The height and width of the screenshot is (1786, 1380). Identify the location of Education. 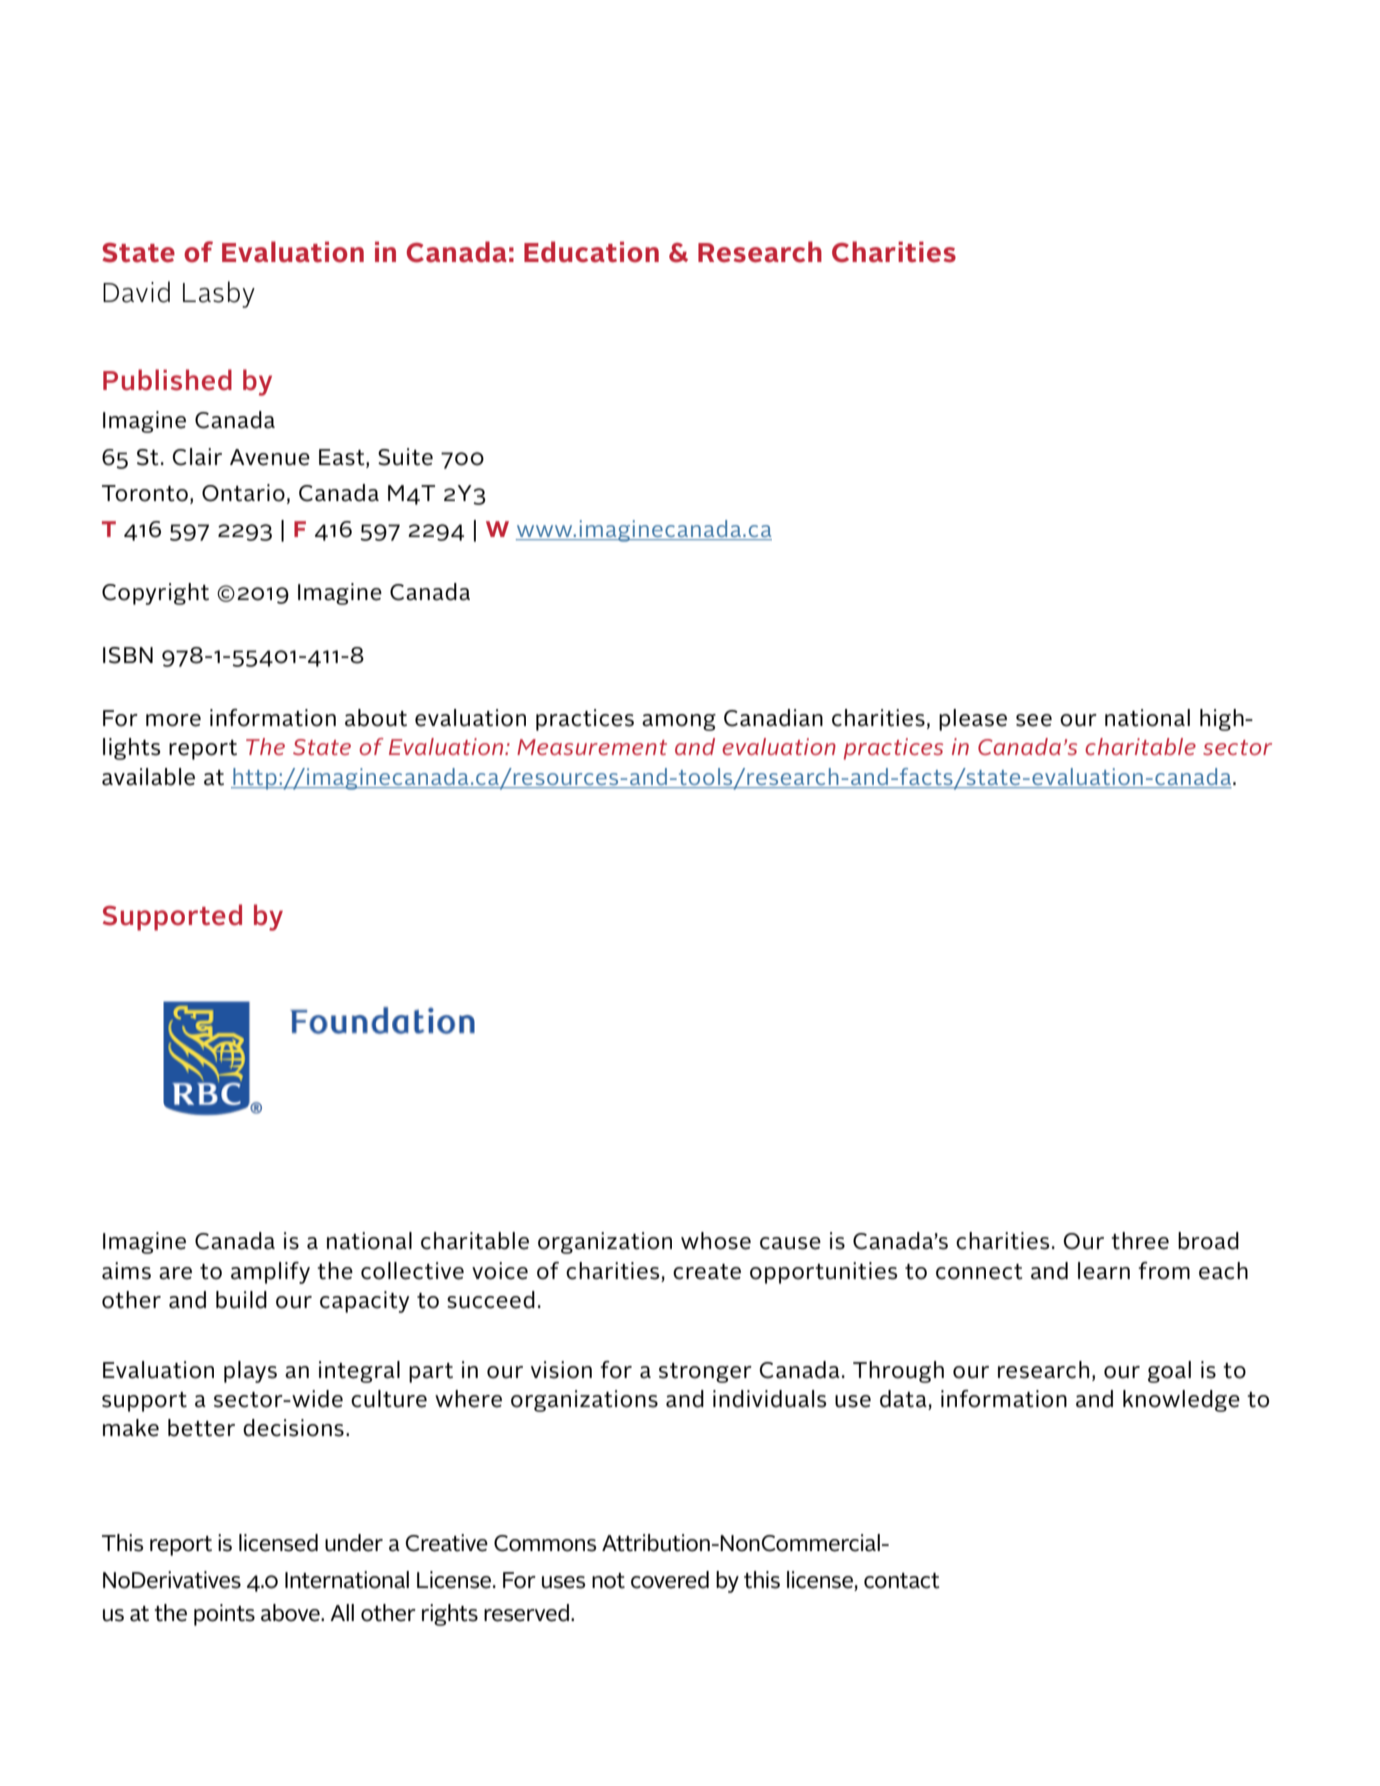
(591, 252).
